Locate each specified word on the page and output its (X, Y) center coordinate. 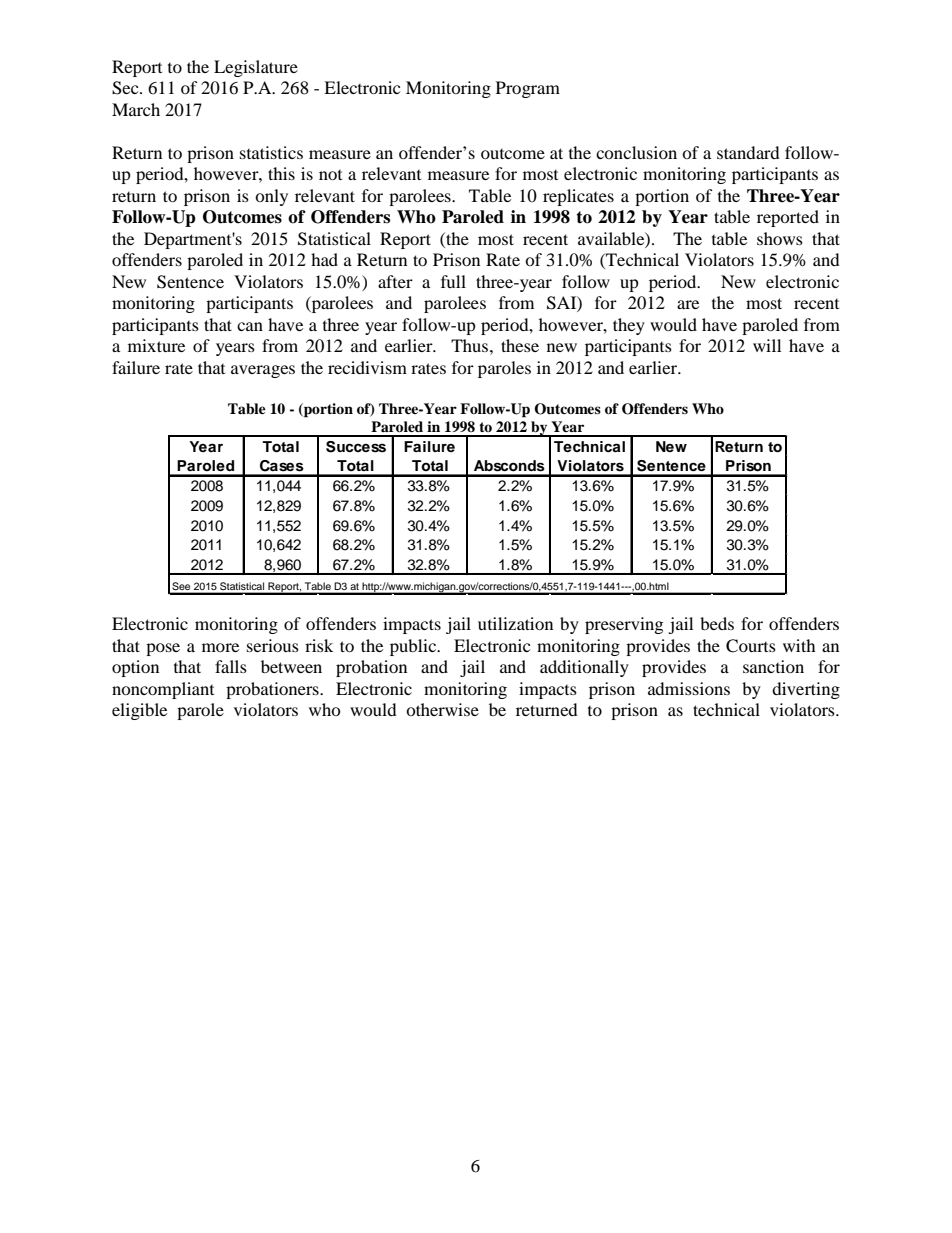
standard (748, 152)
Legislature (256, 68)
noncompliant (163, 690)
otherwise (442, 709)
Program (528, 89)
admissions (689, 688)
